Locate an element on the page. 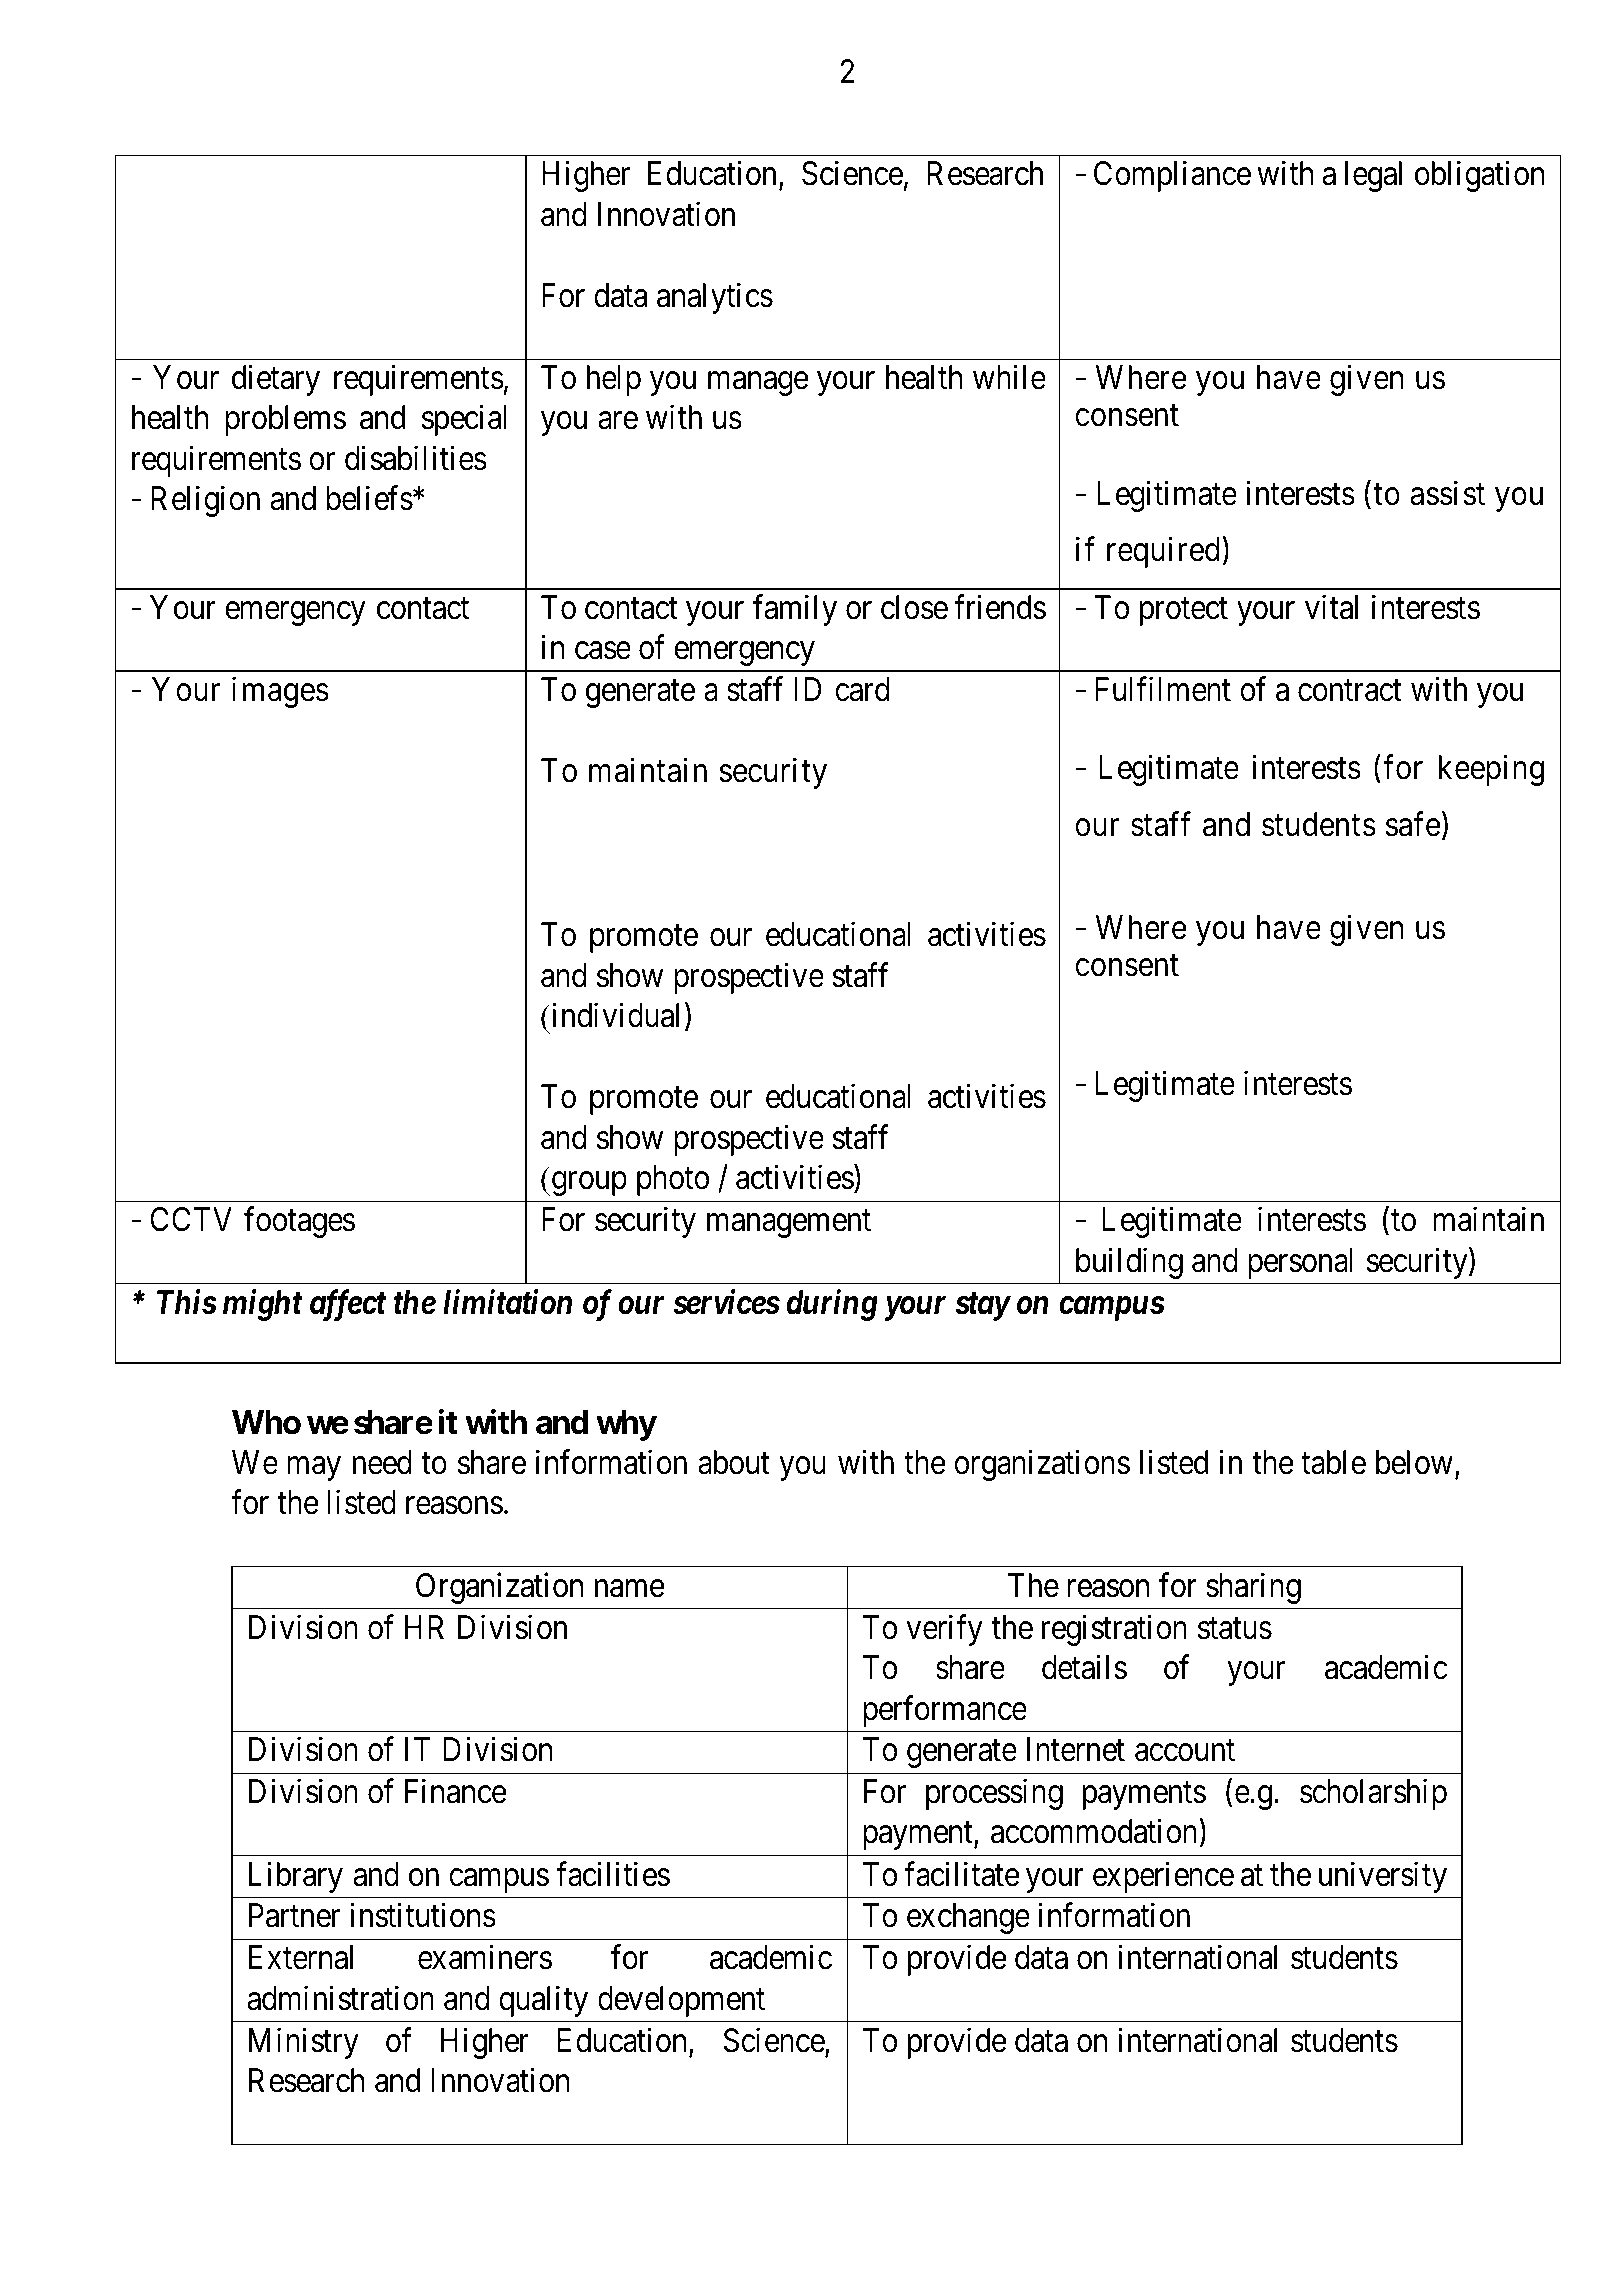  personal is located at coordinates (1300, 1263).
